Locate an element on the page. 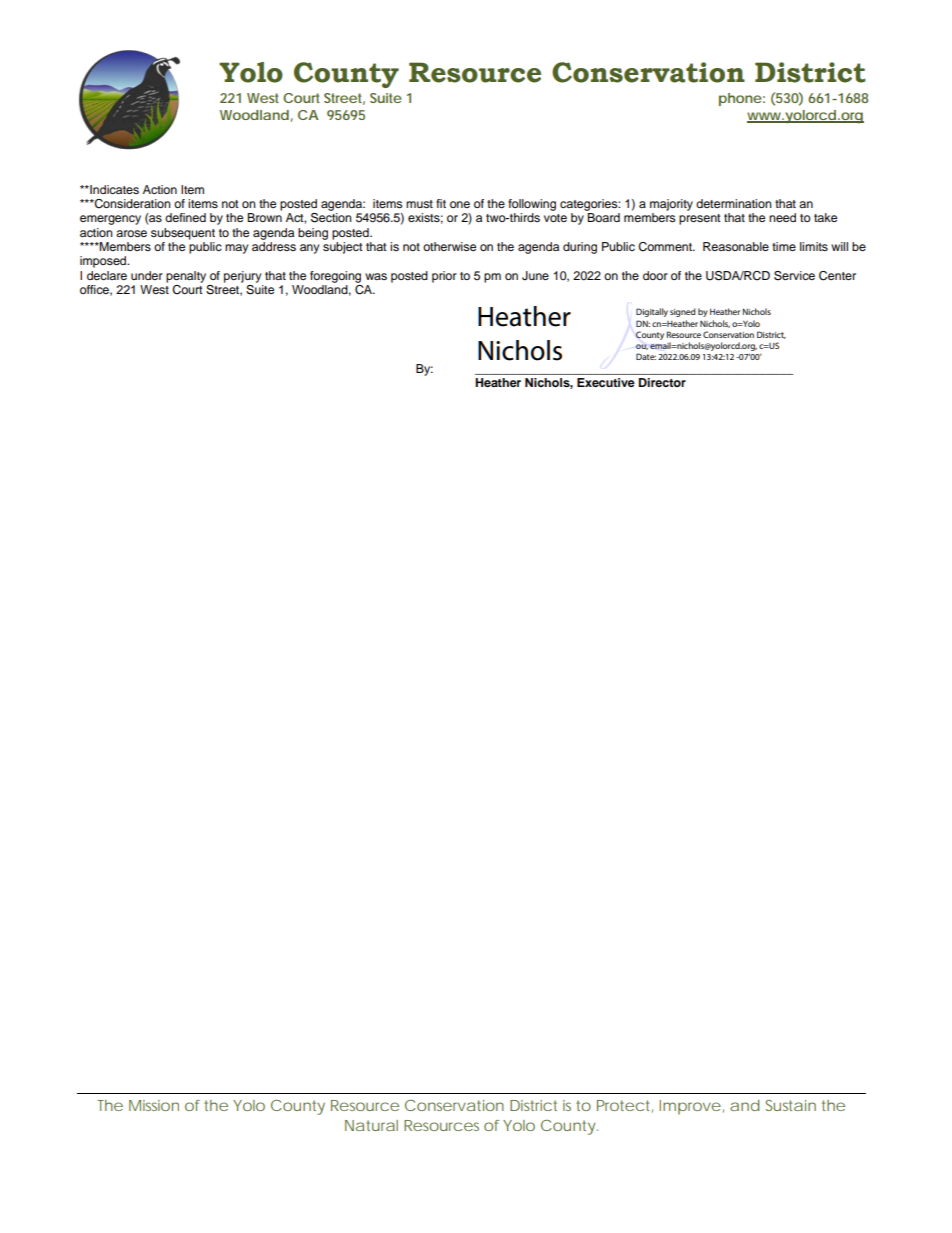  fit is located at coordinates (441, 203).
